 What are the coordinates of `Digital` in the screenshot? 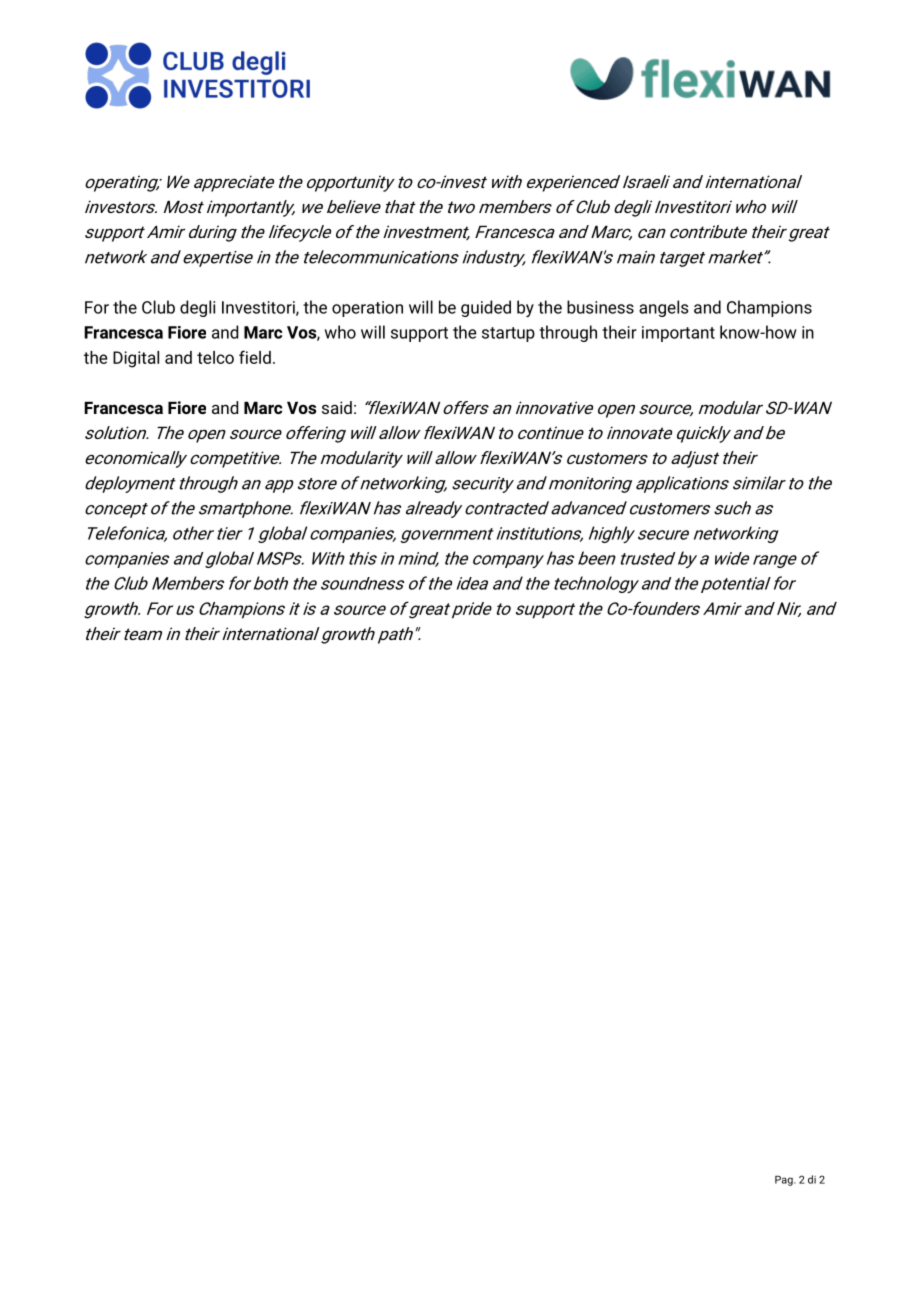 It's located at (136, 359).
